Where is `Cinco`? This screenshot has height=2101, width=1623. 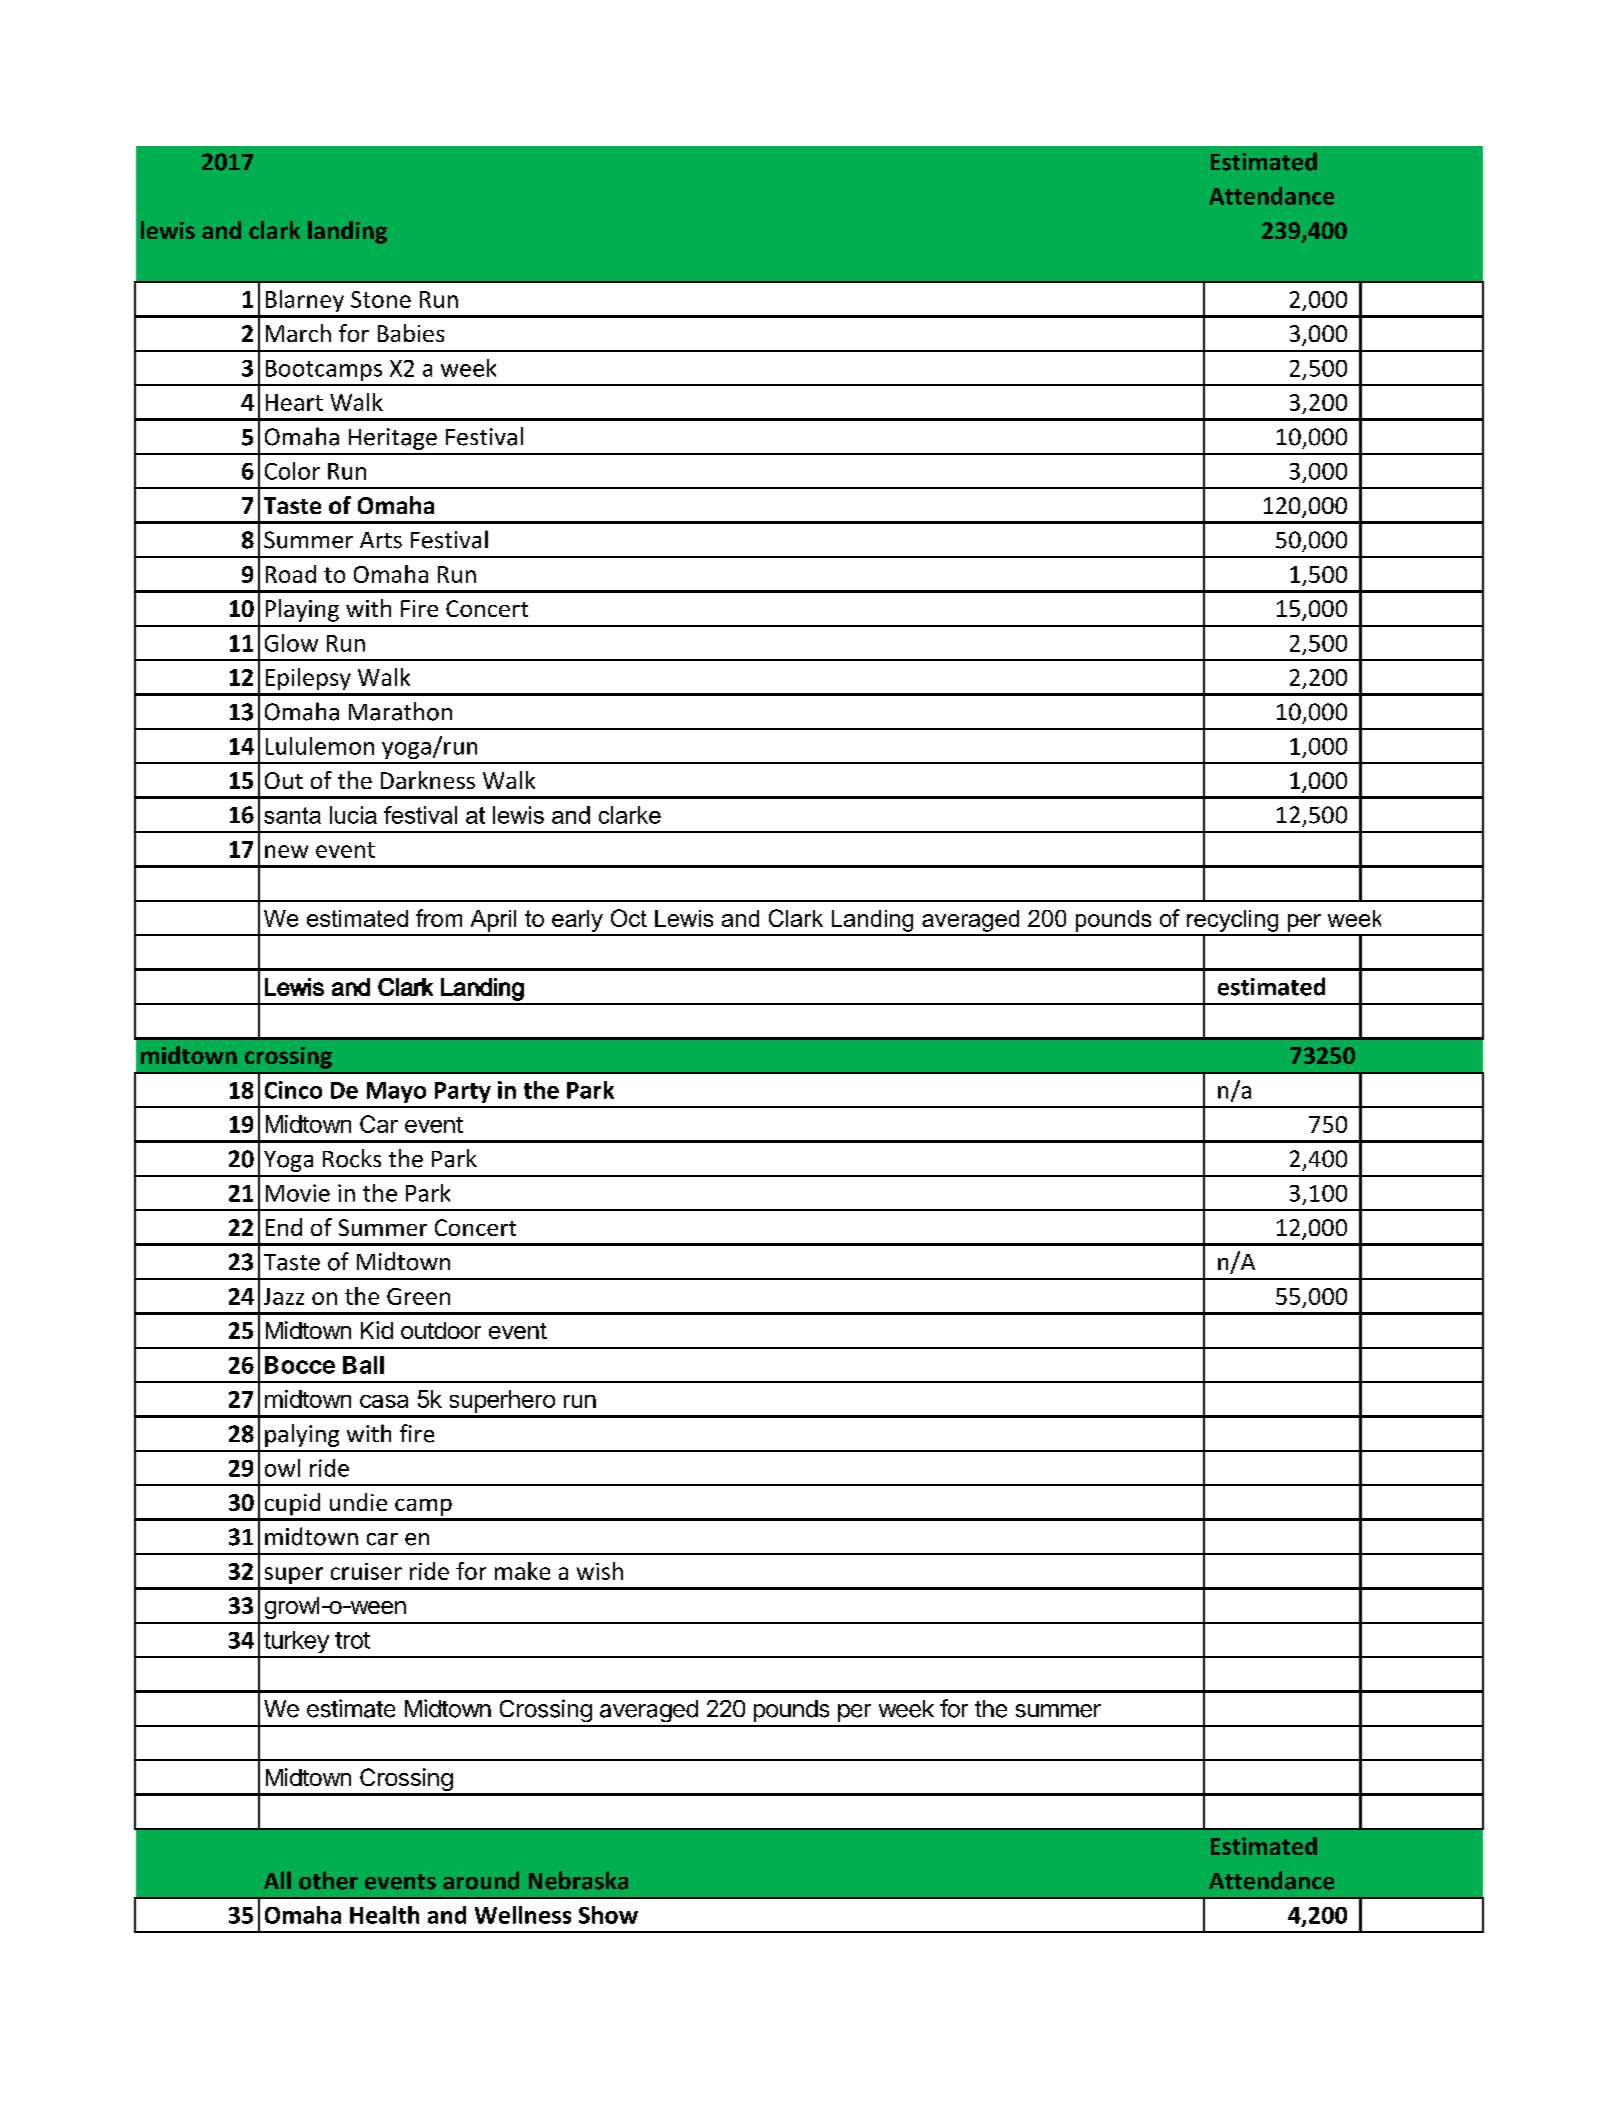
Cinco is located at coordinates (293, 1090).
